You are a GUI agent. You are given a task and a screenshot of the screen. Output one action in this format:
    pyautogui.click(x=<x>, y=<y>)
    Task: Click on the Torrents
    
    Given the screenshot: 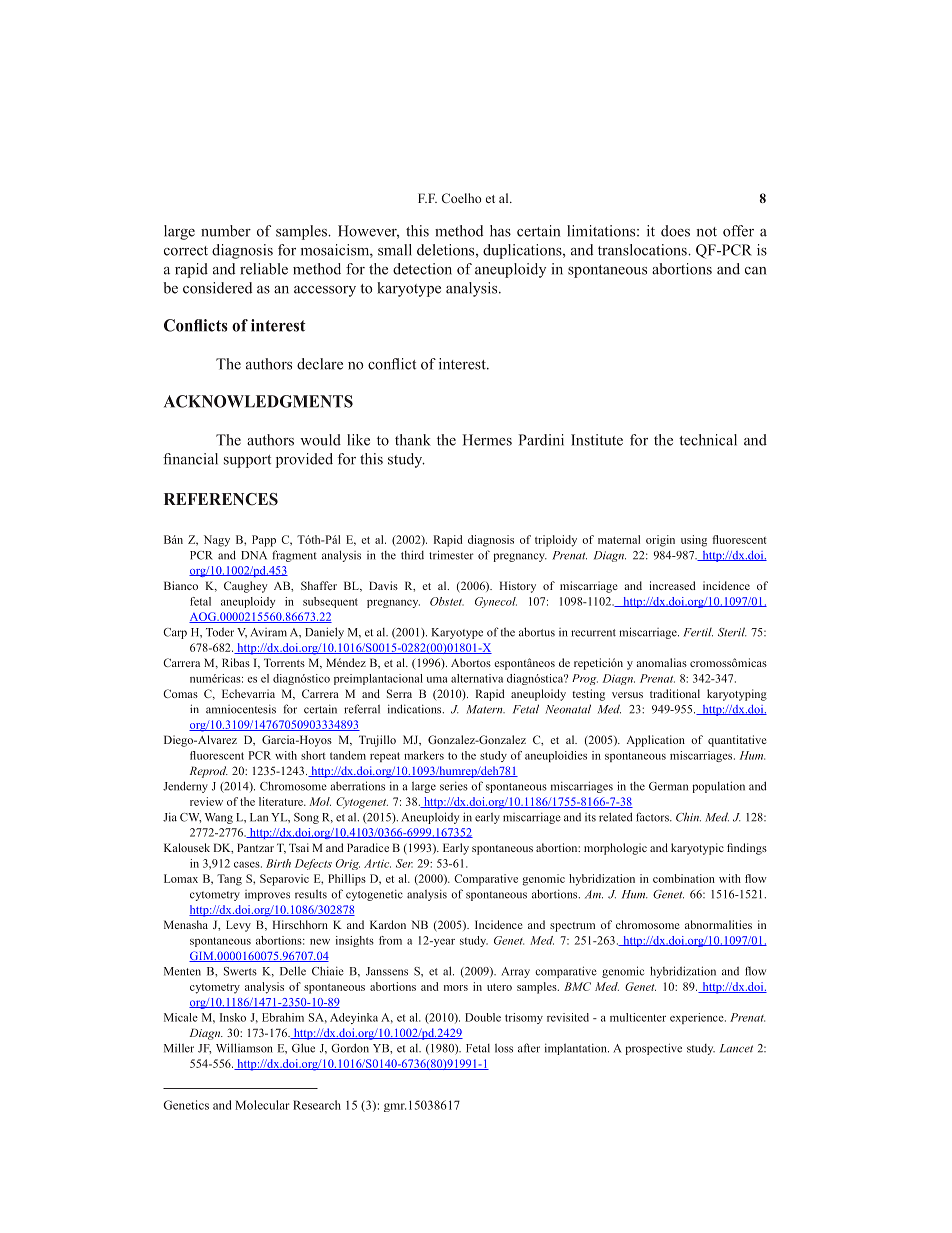 What is the action you would take?
    pyautogui.click(x=284, y=662)
